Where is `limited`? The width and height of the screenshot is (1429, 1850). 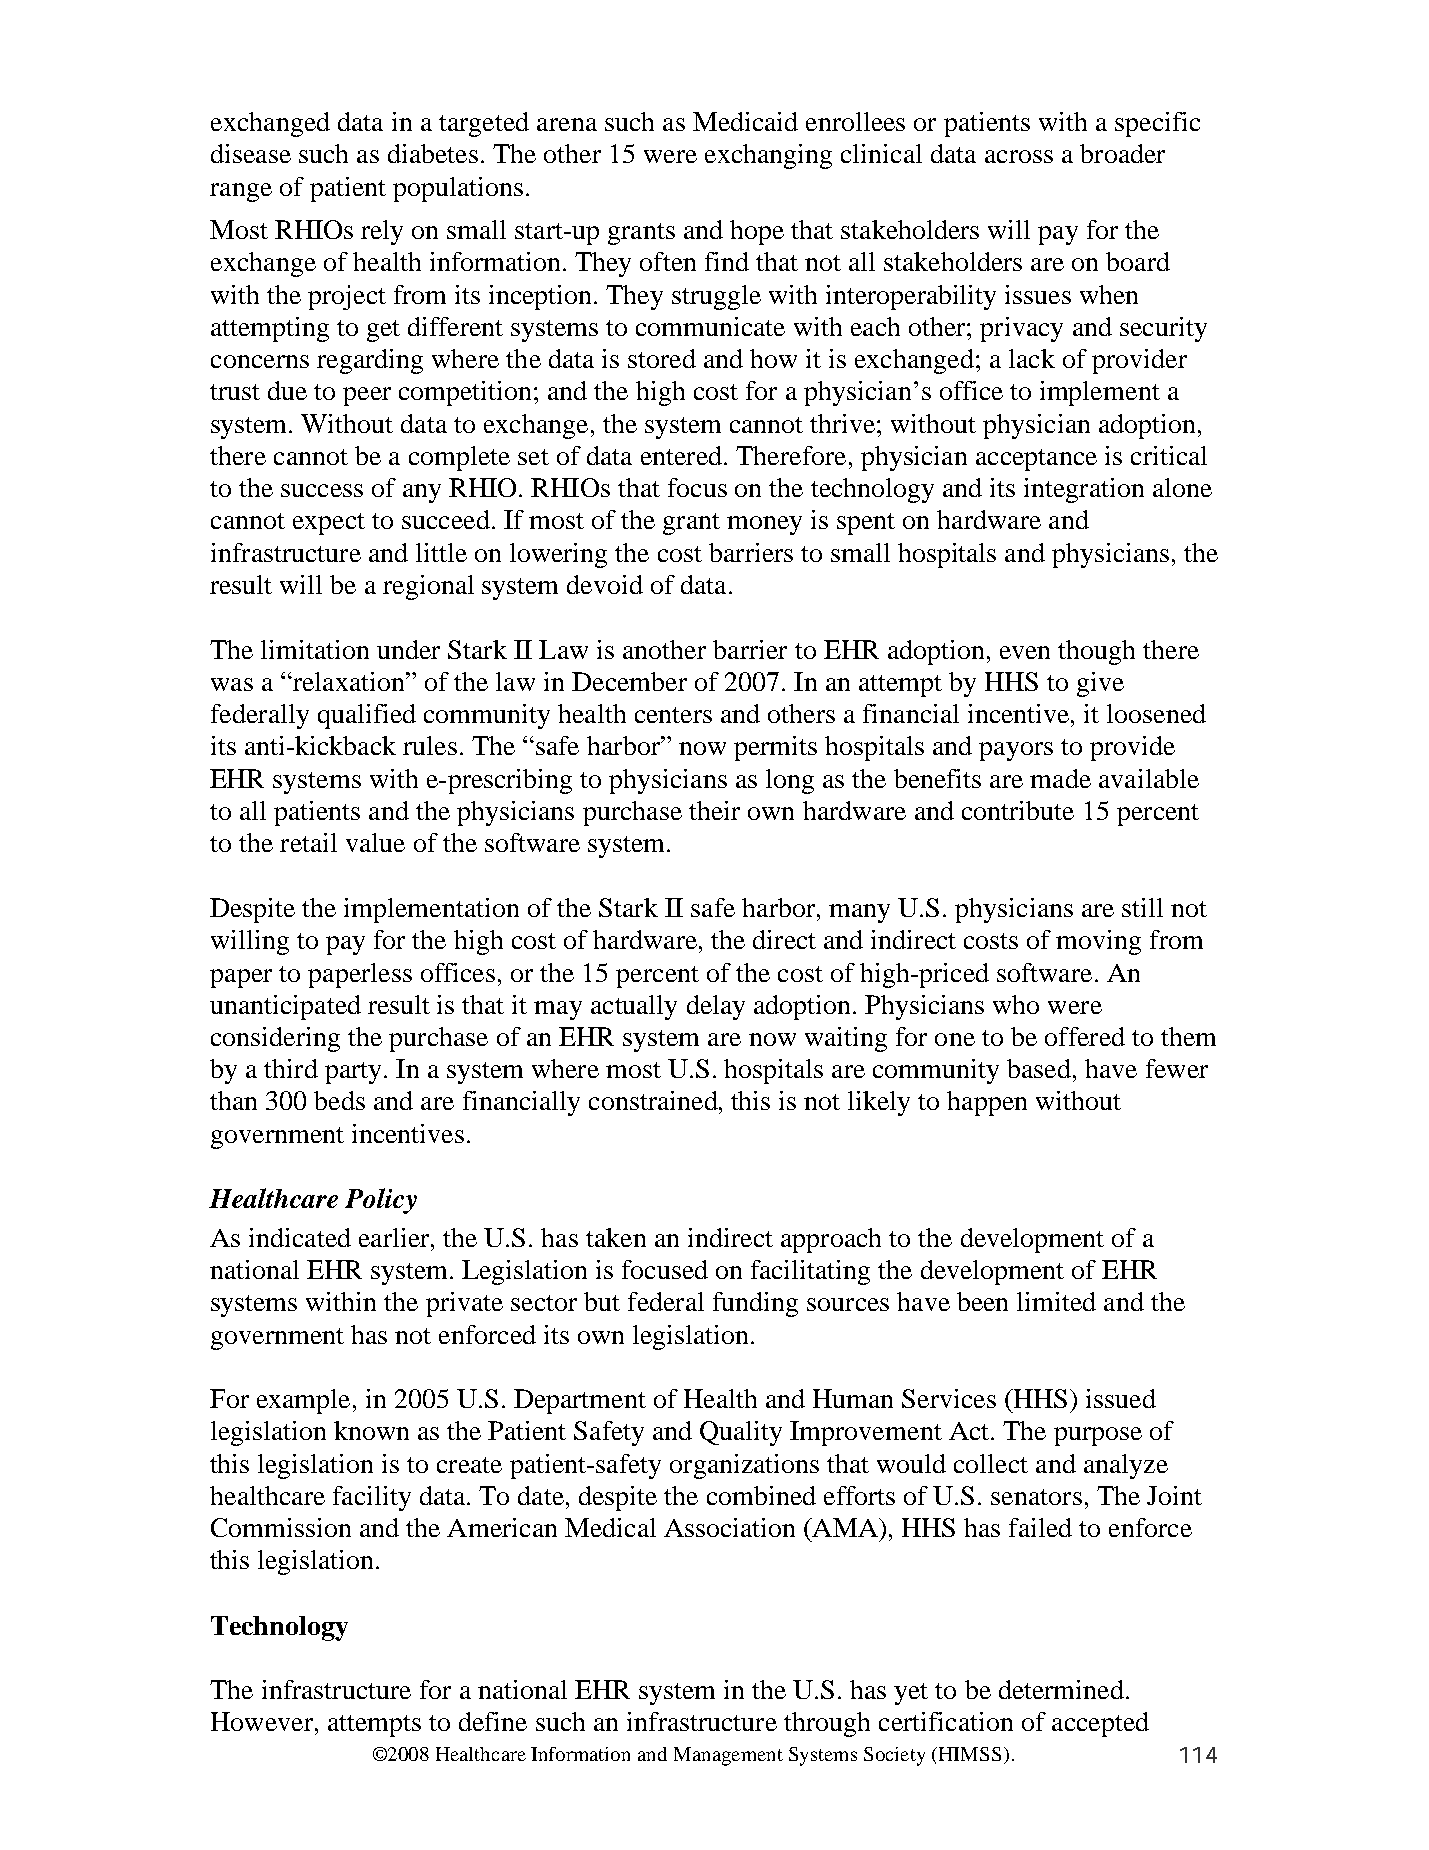 limited is located at coordinates (1056, 1301).
